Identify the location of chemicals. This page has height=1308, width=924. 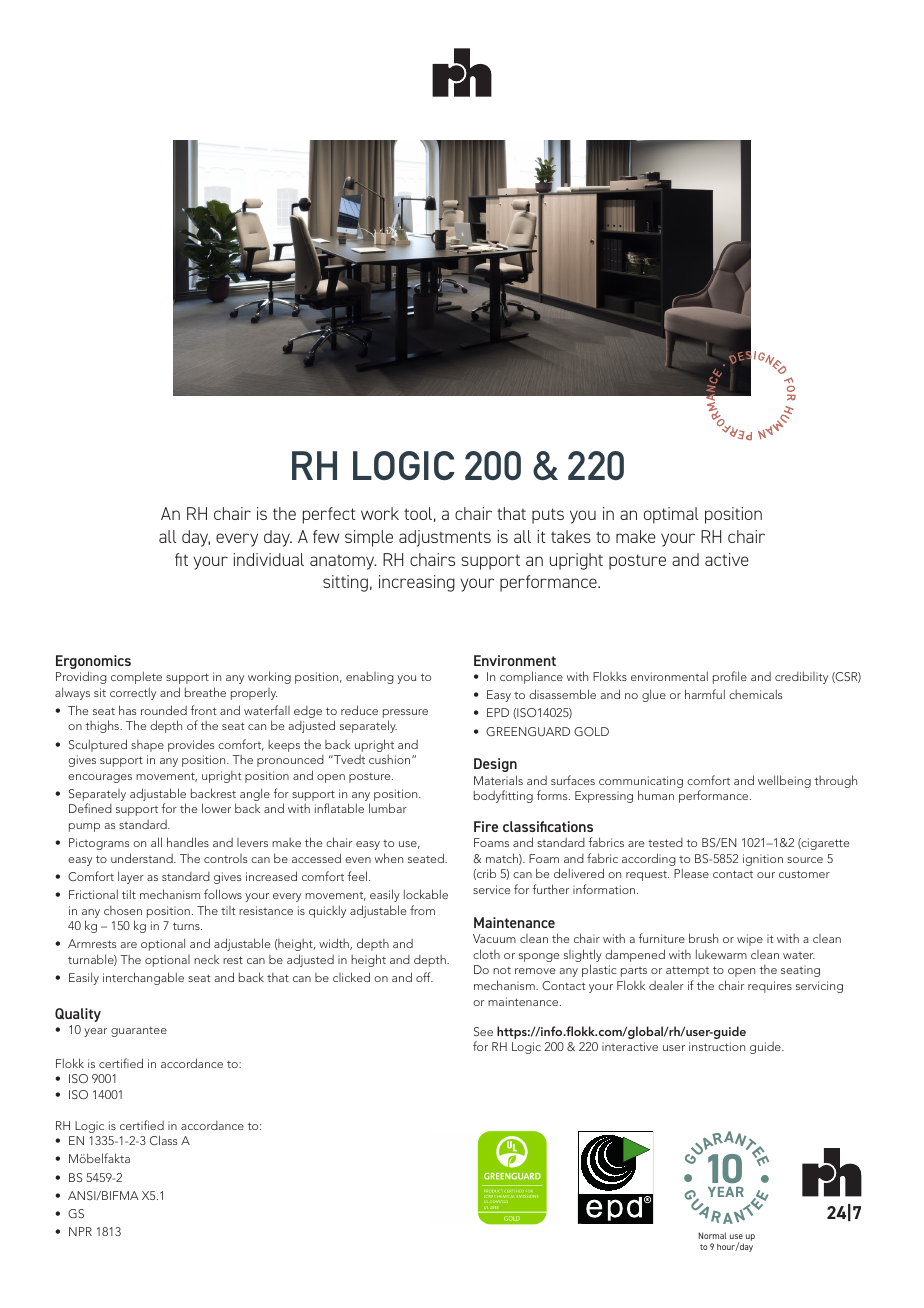
(755, 694).
